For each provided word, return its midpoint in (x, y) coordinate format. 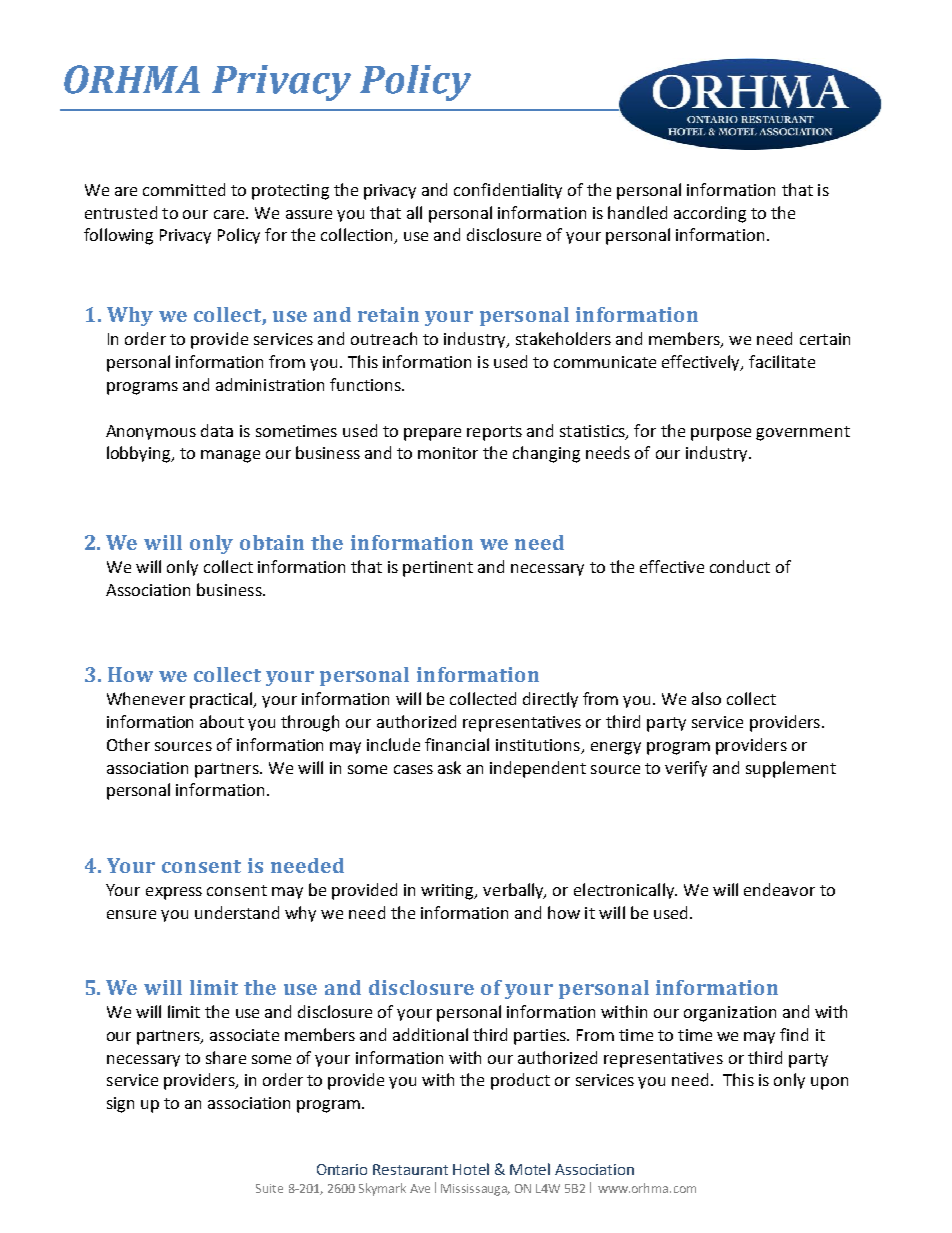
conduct (740, 566)
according (710, 214)
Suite (269, 1188)
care (230, 214)
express (174, 893)
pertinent (438, 569)
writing (449, 892)
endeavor (779, 889)
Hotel (471, 1169)
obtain (272, 542)
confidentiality (508, 191)
